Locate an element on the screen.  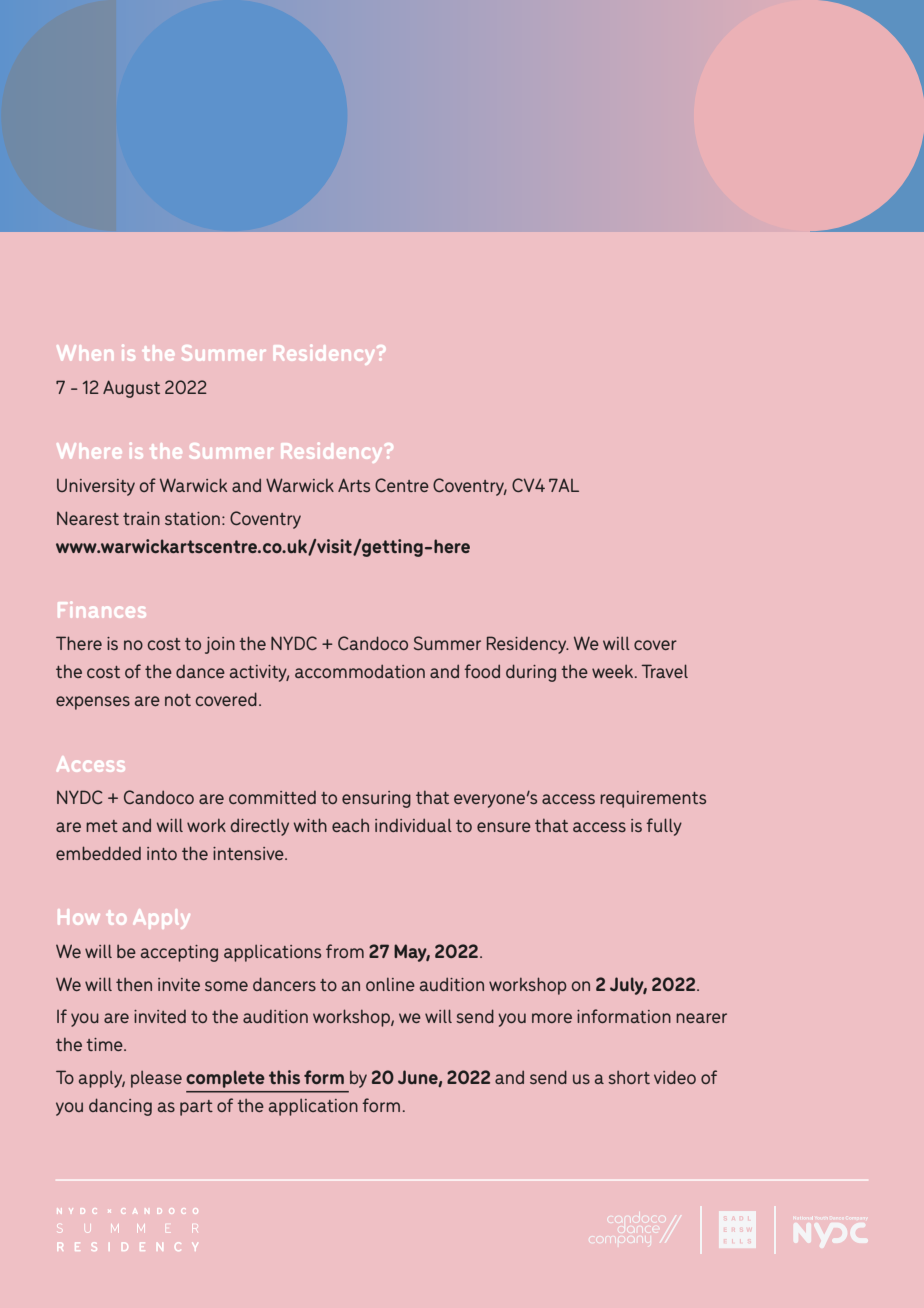
station is located at coordinates (192, 518).
